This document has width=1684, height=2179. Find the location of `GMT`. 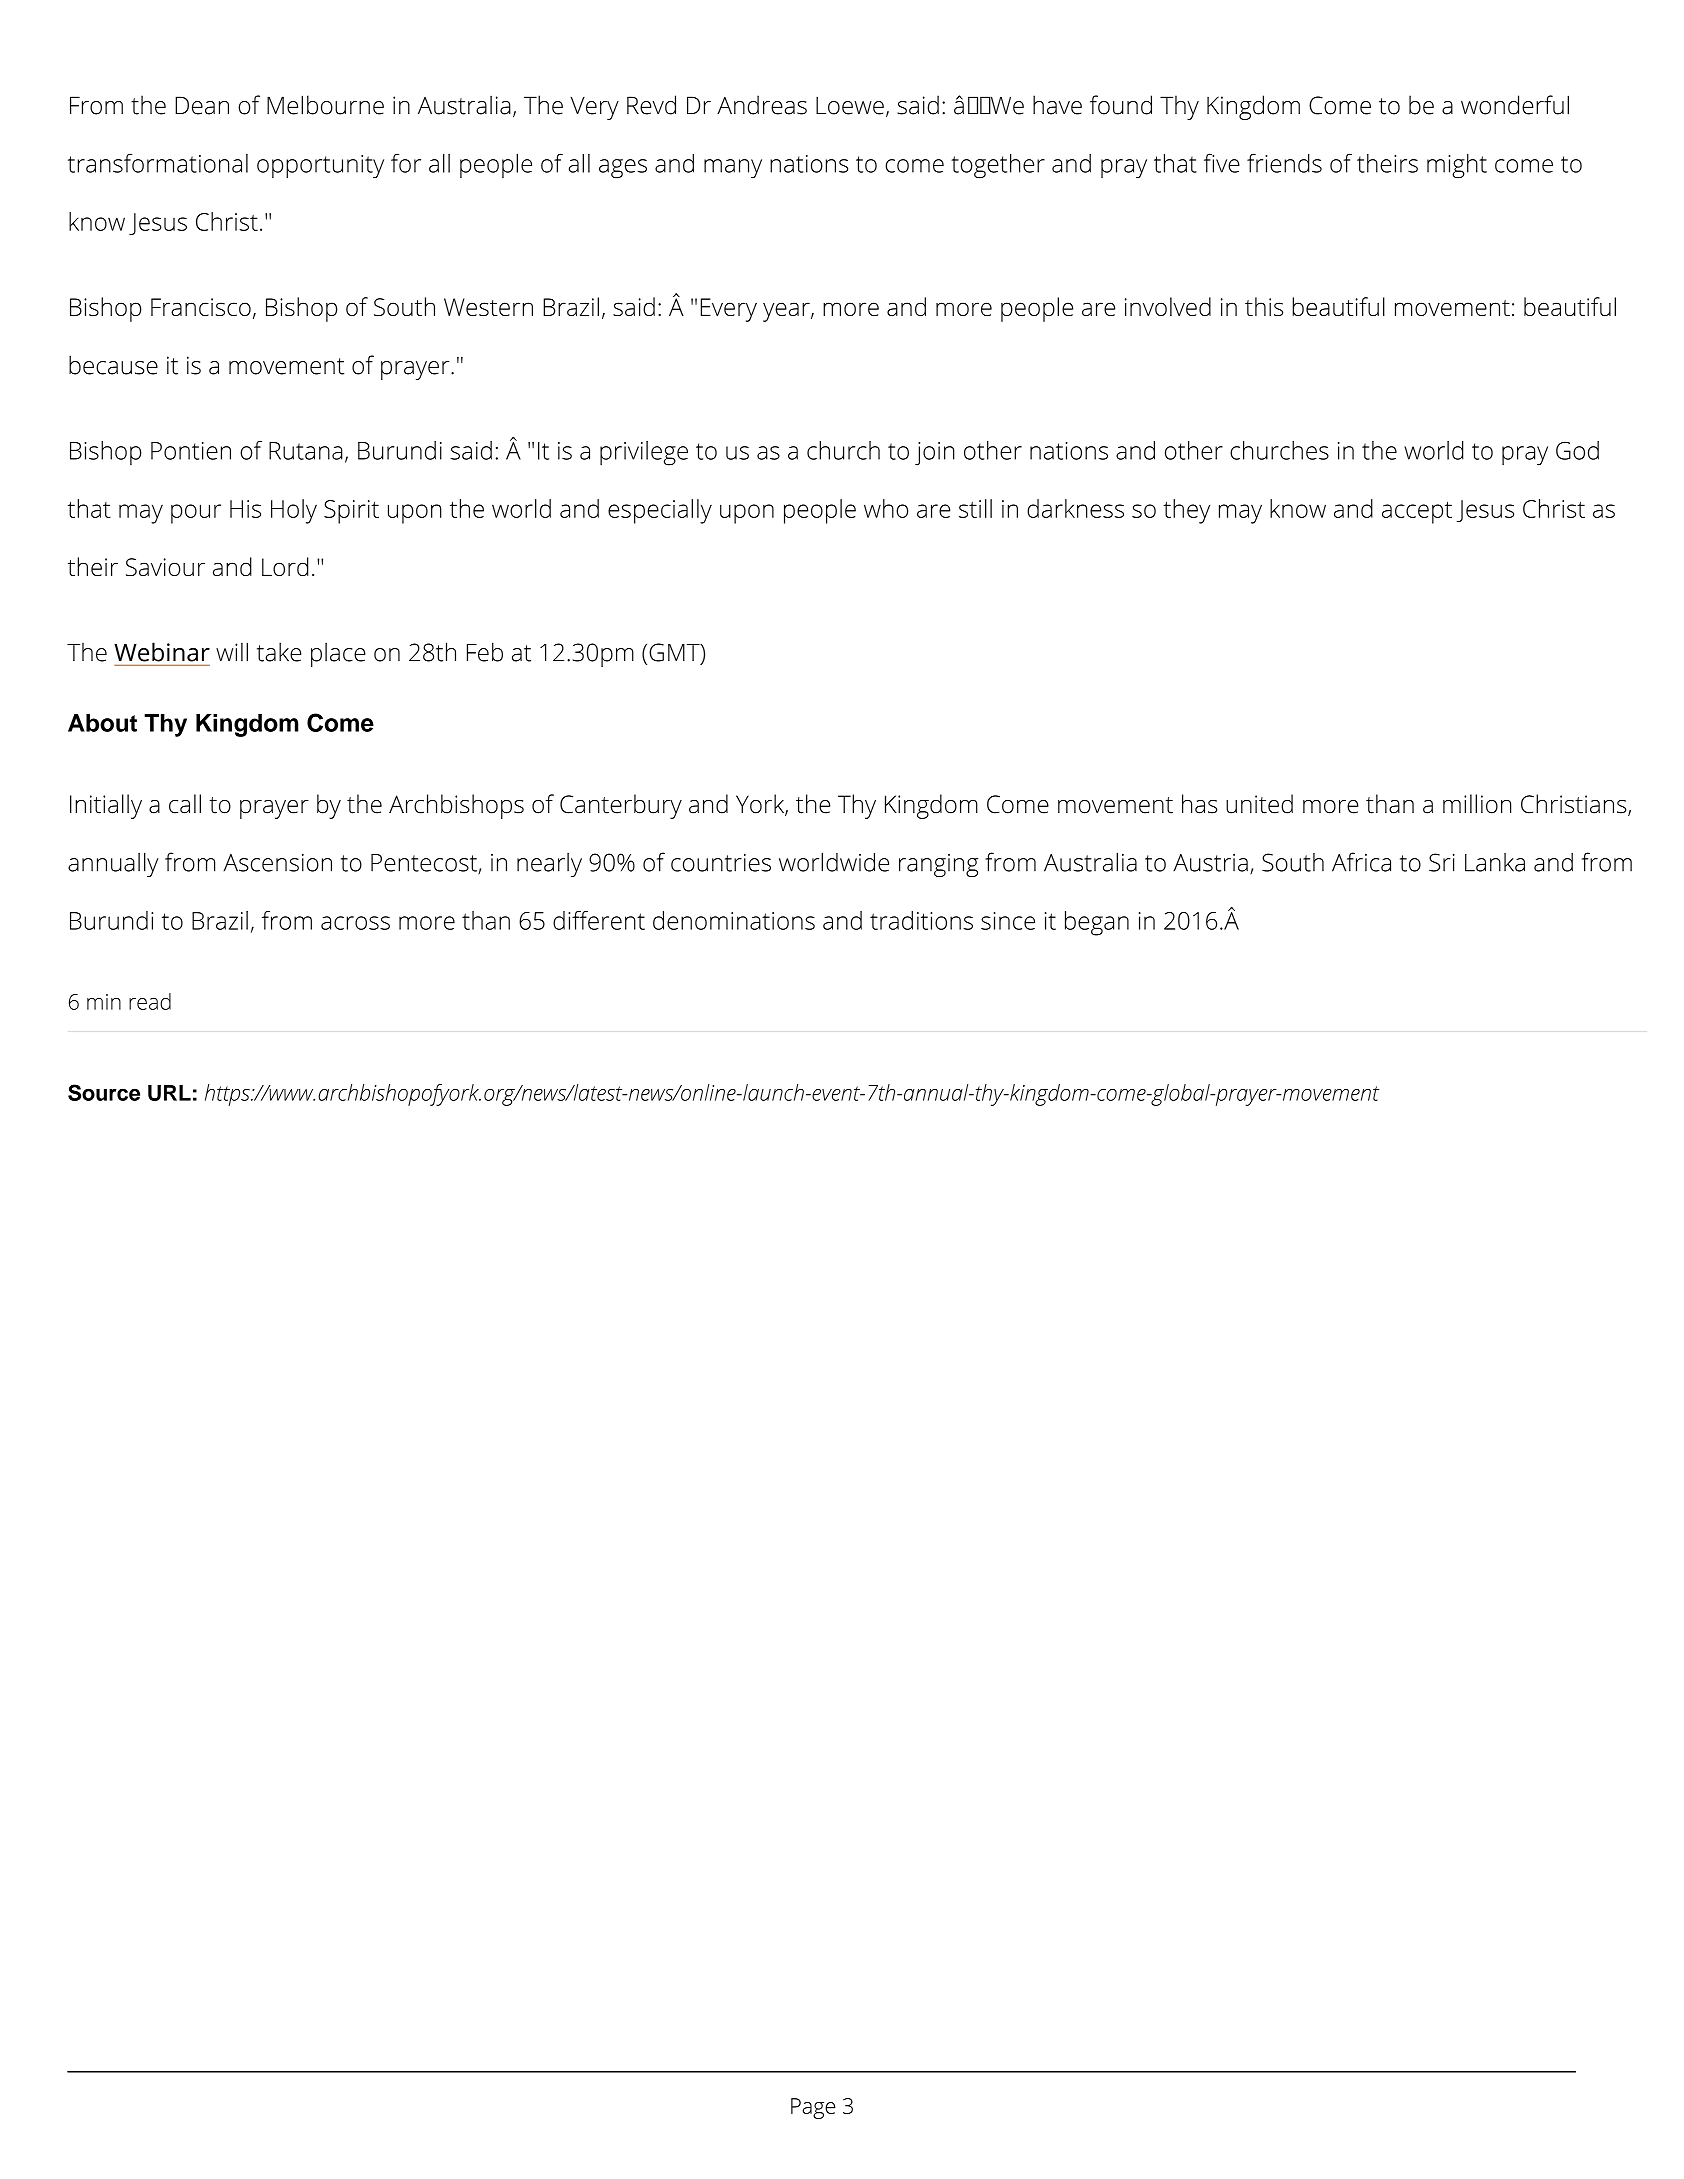

GMT is located at coordinates (675, 653).
